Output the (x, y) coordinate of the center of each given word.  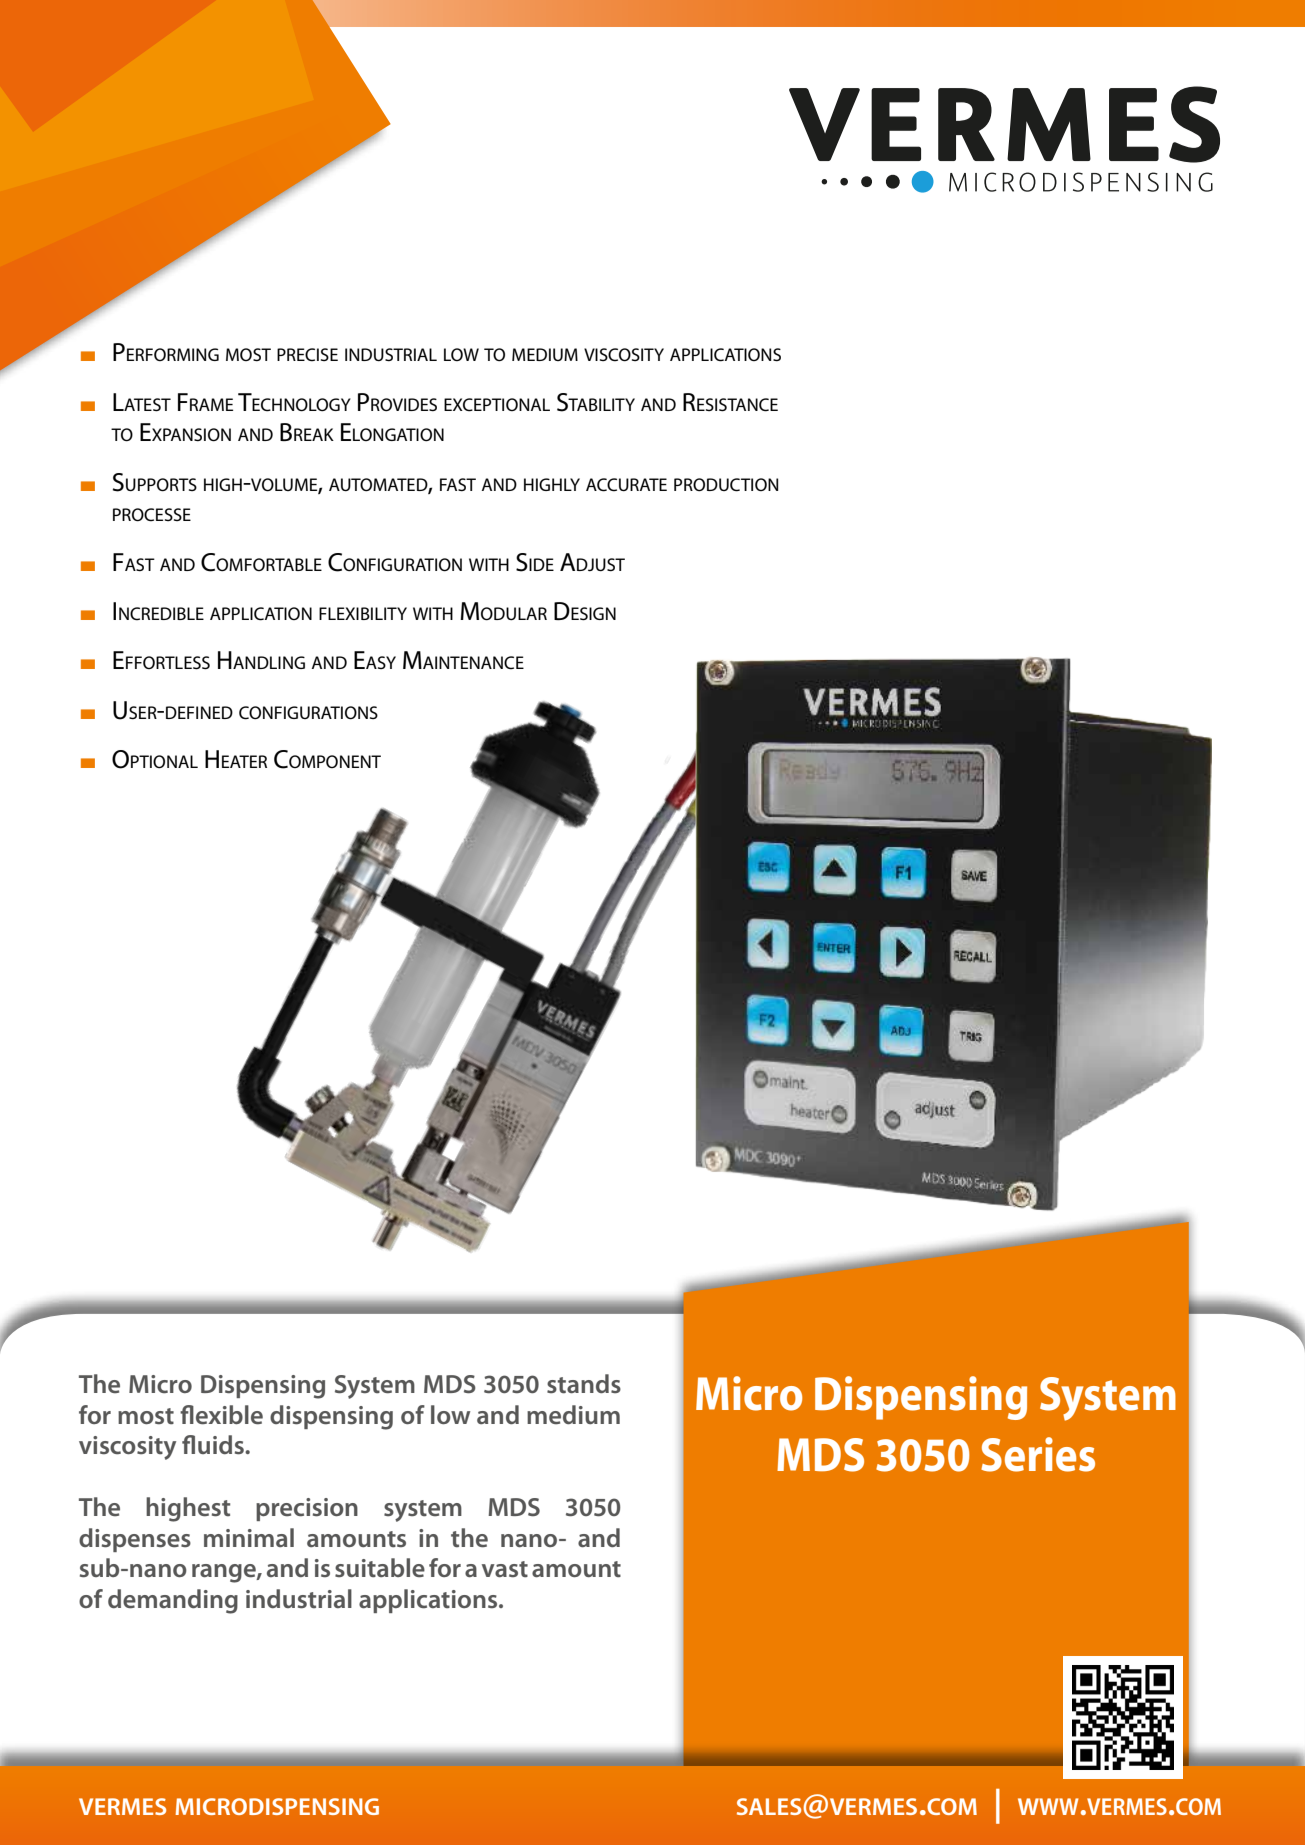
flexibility (363, 613)
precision (307, 1509)
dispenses (135, 1540)
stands (584, 1384)
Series (1038, 1454)
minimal (249, 1537)
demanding (173, 1601)
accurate (626, 485)
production (726, 485)
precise (307, 355)
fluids (214, 1445)
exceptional (497, 405)
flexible (221, 1415)
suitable (380, 1568)
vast (505, 1569)
